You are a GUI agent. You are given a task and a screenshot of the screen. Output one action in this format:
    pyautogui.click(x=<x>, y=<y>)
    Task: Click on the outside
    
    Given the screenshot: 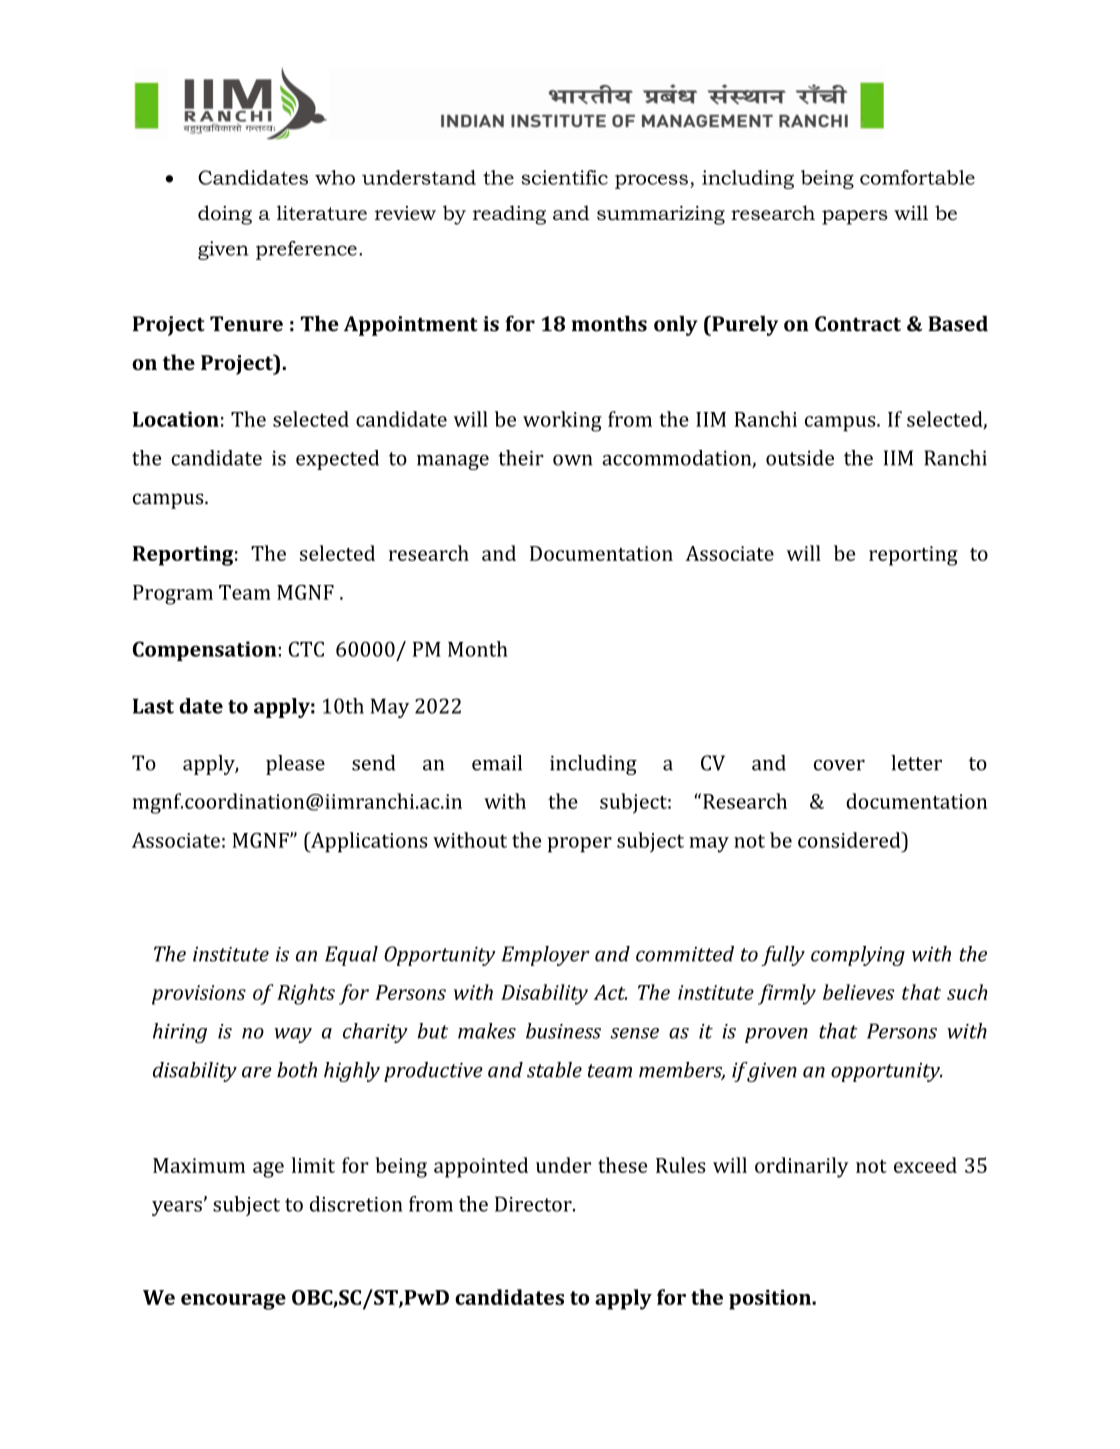 What is the action you would take?
    pyautogui.click(x=800, y=458)
